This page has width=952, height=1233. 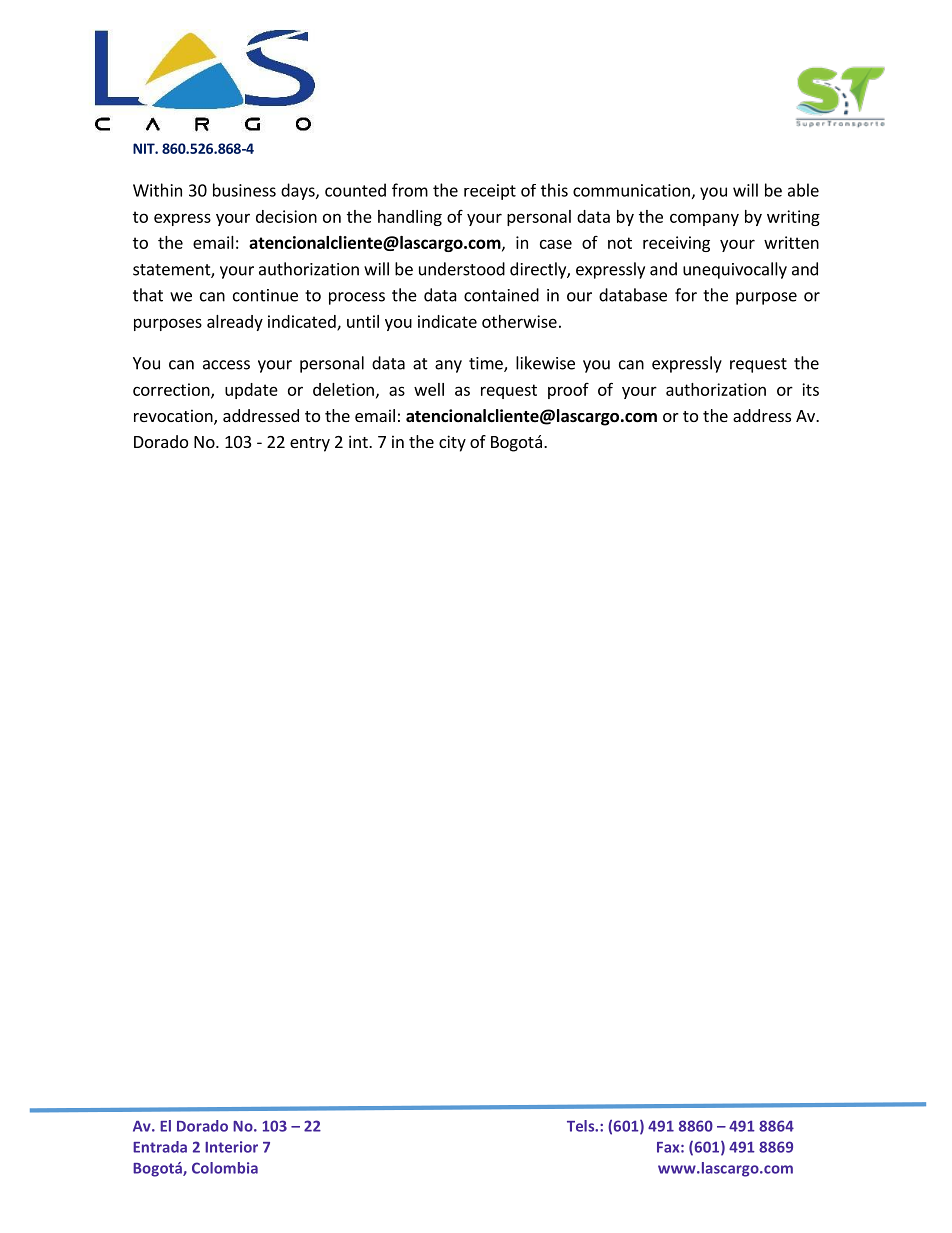 What do you see at coordinates (160, 1147) in the page?
I see `Entrada` at bounding box center [160, 1147].
